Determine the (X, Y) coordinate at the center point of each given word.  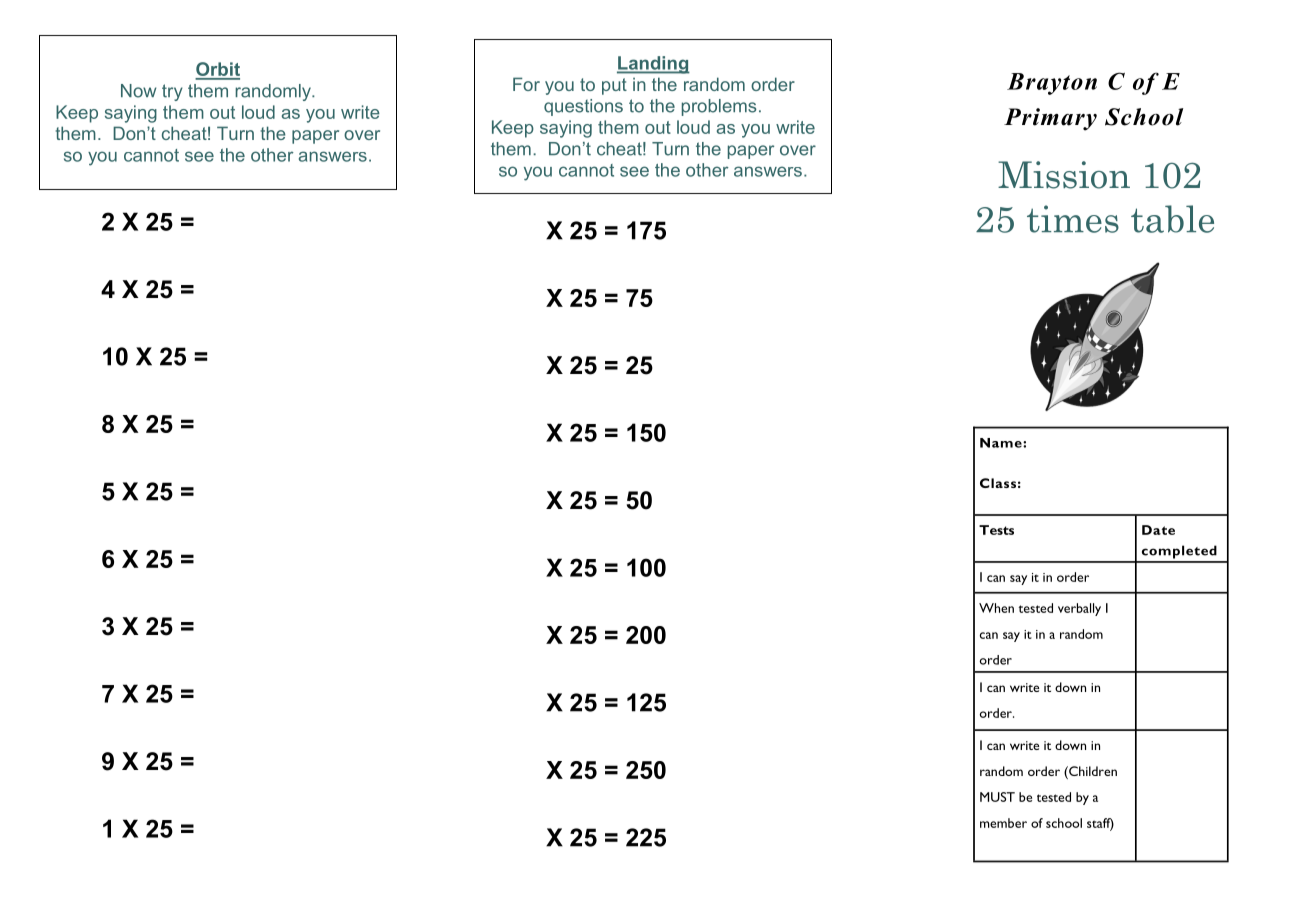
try (172, 92)
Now (138, 91)
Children (1092, 771)
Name (1002, 443)
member (1003, 823)
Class (998, 483)
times (1073, 219)
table (1172, 219)
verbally (1079, 609)
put (614, 86)
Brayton (1052, 84)
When (996, 608)
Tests (996, 530)
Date (1158, 530)
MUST (997, 797)
